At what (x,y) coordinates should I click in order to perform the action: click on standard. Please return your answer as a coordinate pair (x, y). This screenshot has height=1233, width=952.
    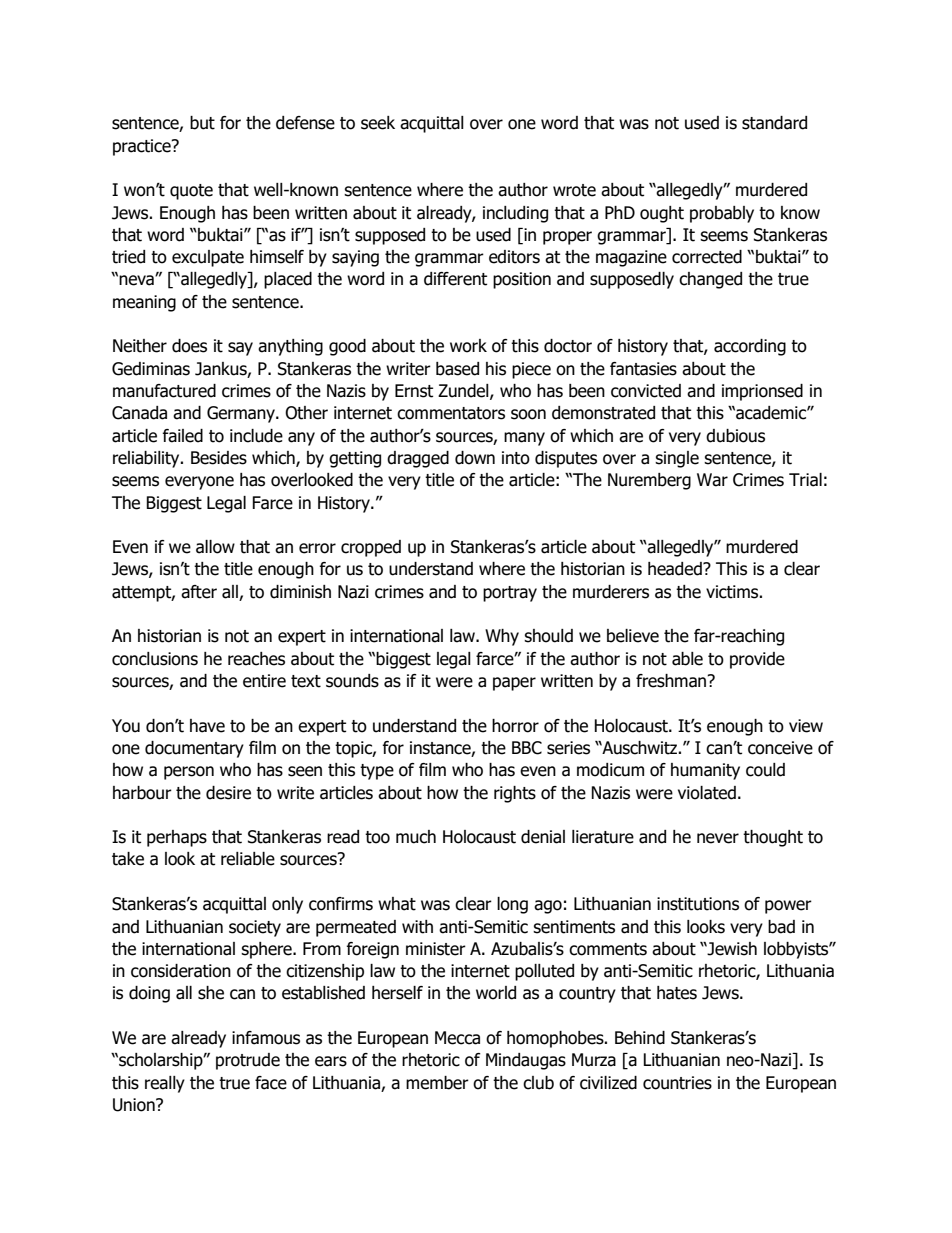
    Looking at the image, I should click on (774, 123).
